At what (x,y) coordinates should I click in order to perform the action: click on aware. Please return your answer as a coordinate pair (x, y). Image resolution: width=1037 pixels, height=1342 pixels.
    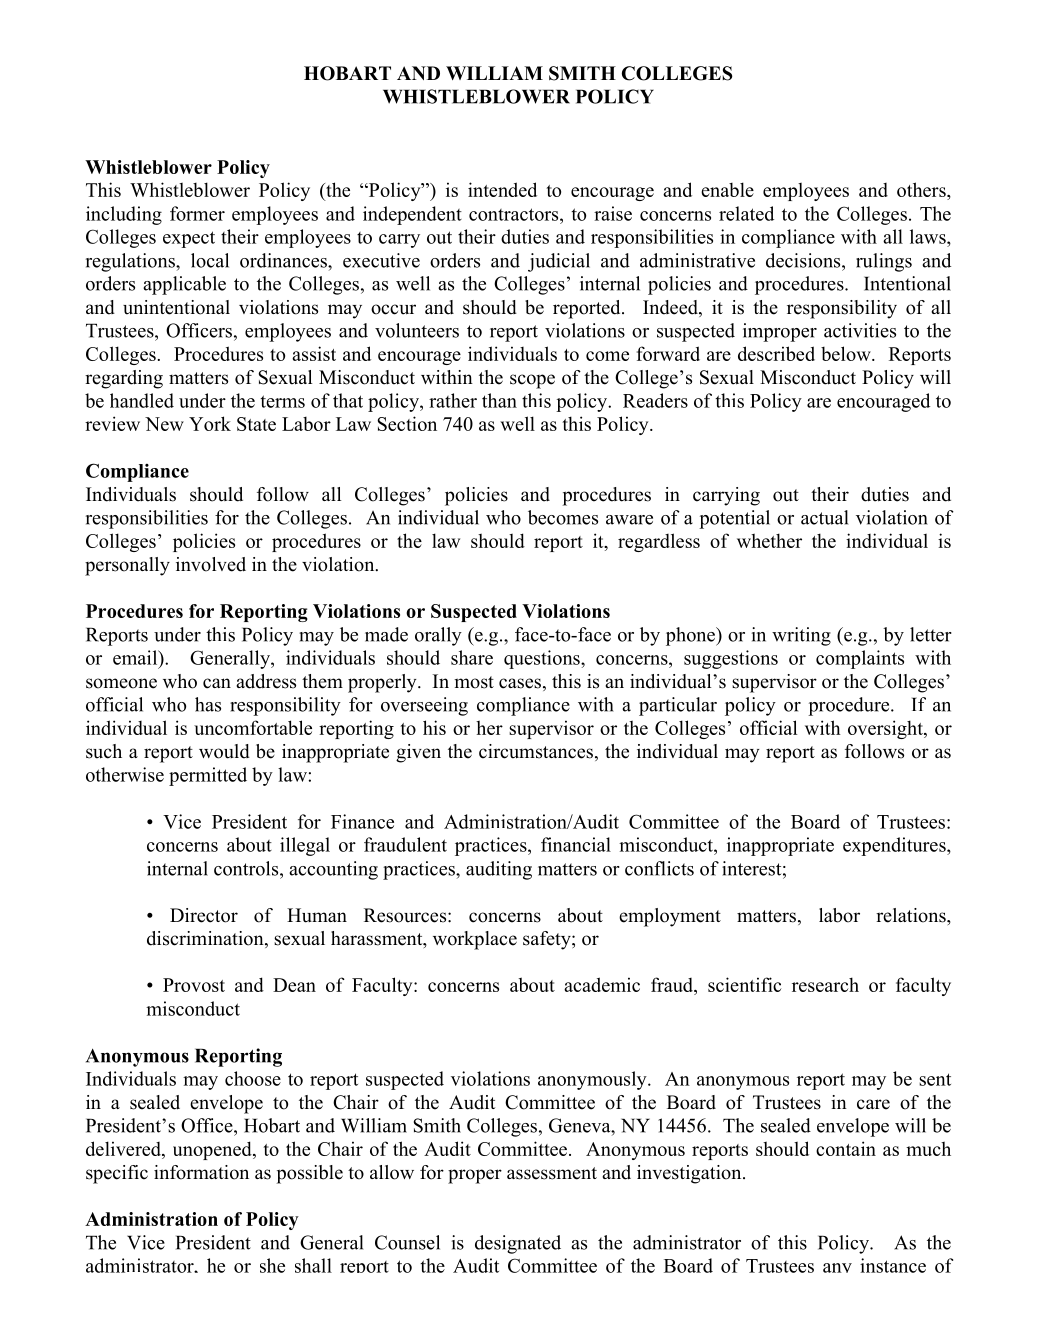
    Looking at the image, I should click on (629, 520).
